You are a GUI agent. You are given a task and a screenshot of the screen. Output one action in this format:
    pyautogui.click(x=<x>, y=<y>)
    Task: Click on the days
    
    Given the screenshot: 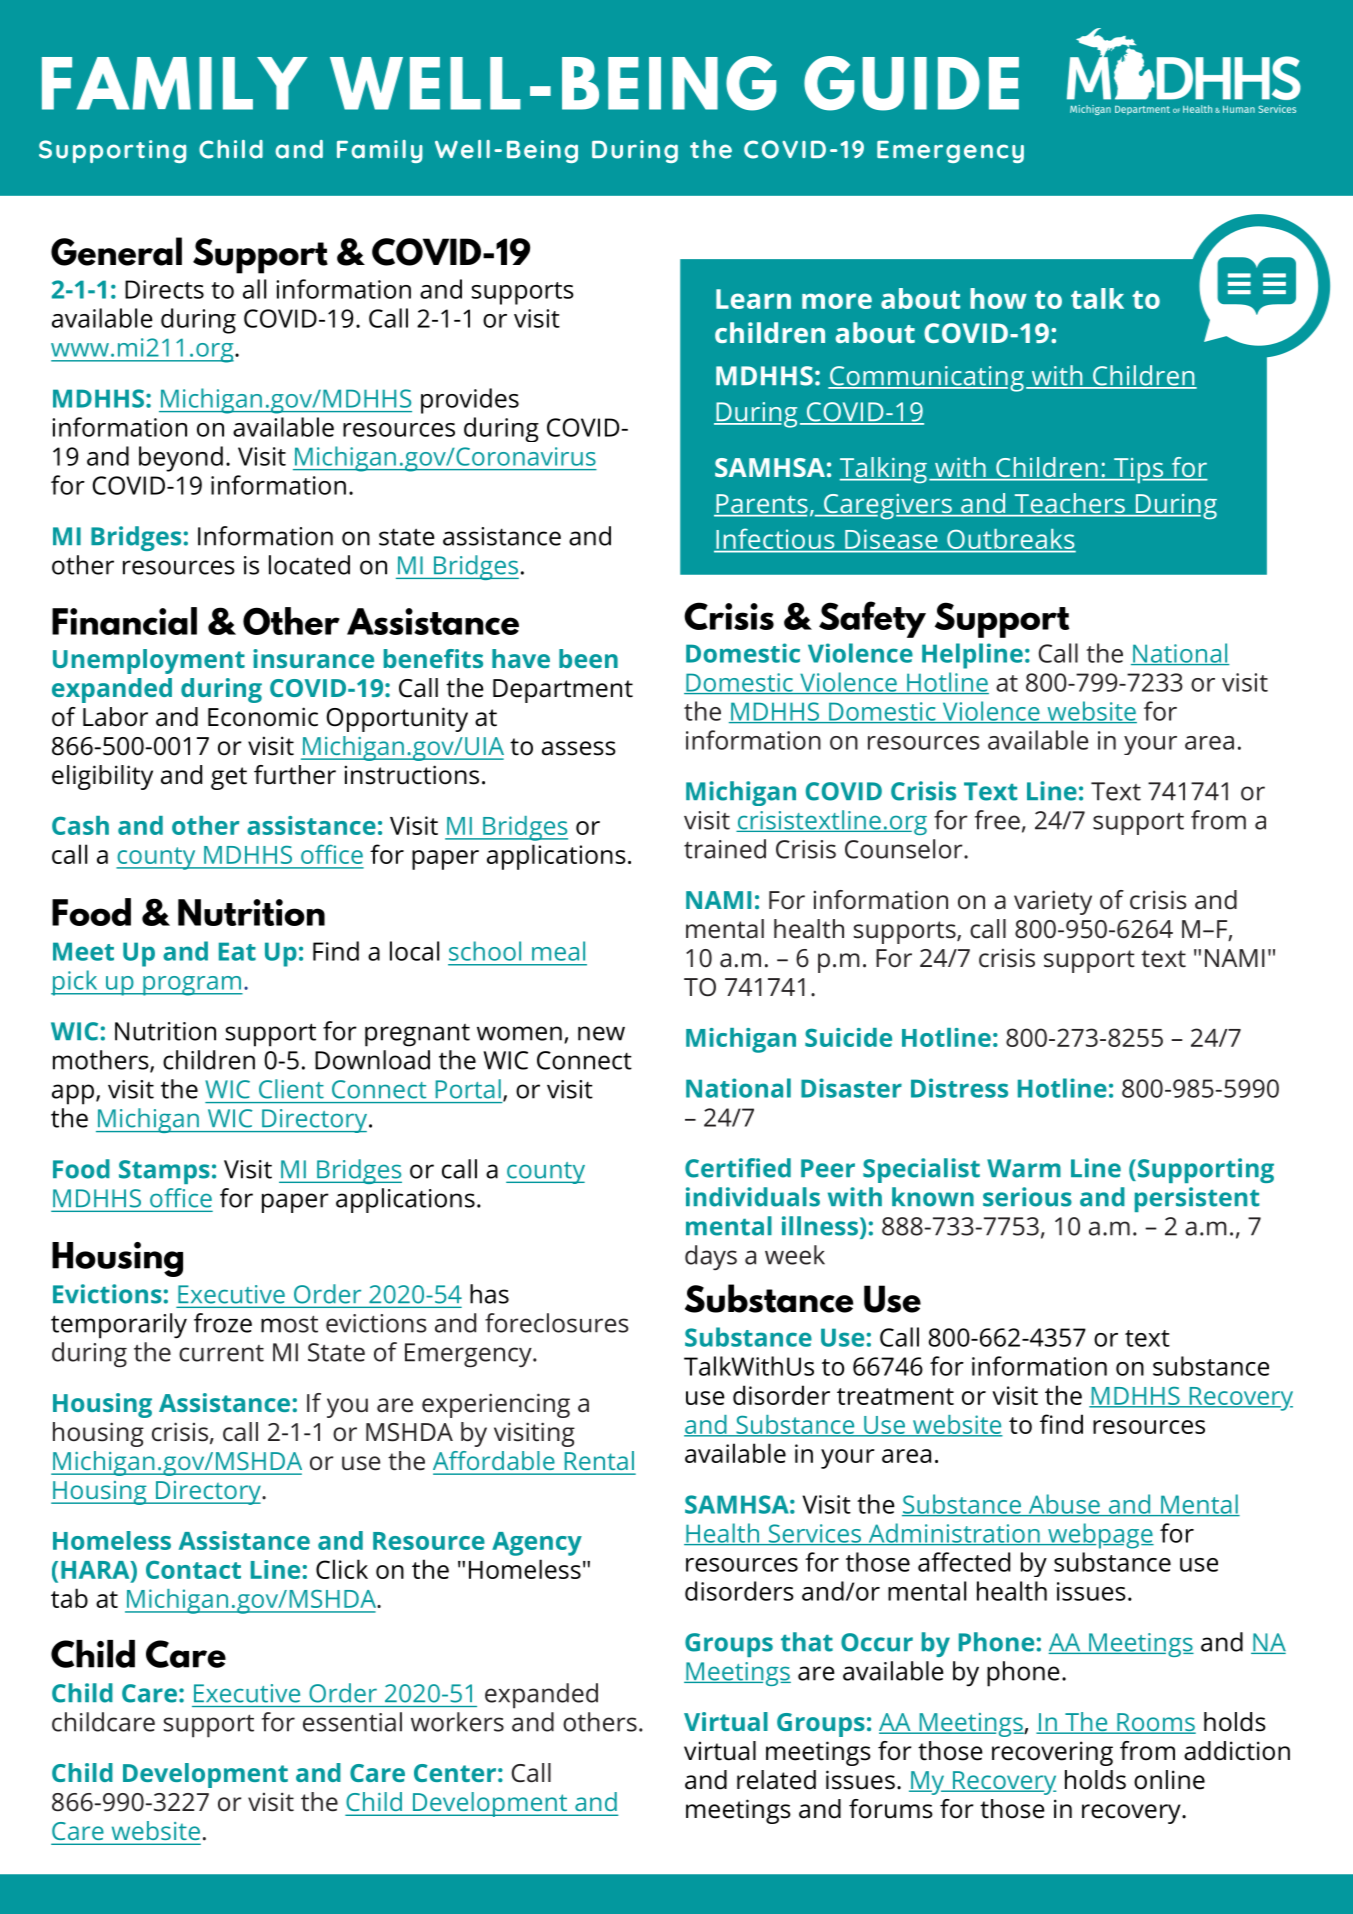 What is the action you would take?
    pyautogui.click(x=711, y=1257)
